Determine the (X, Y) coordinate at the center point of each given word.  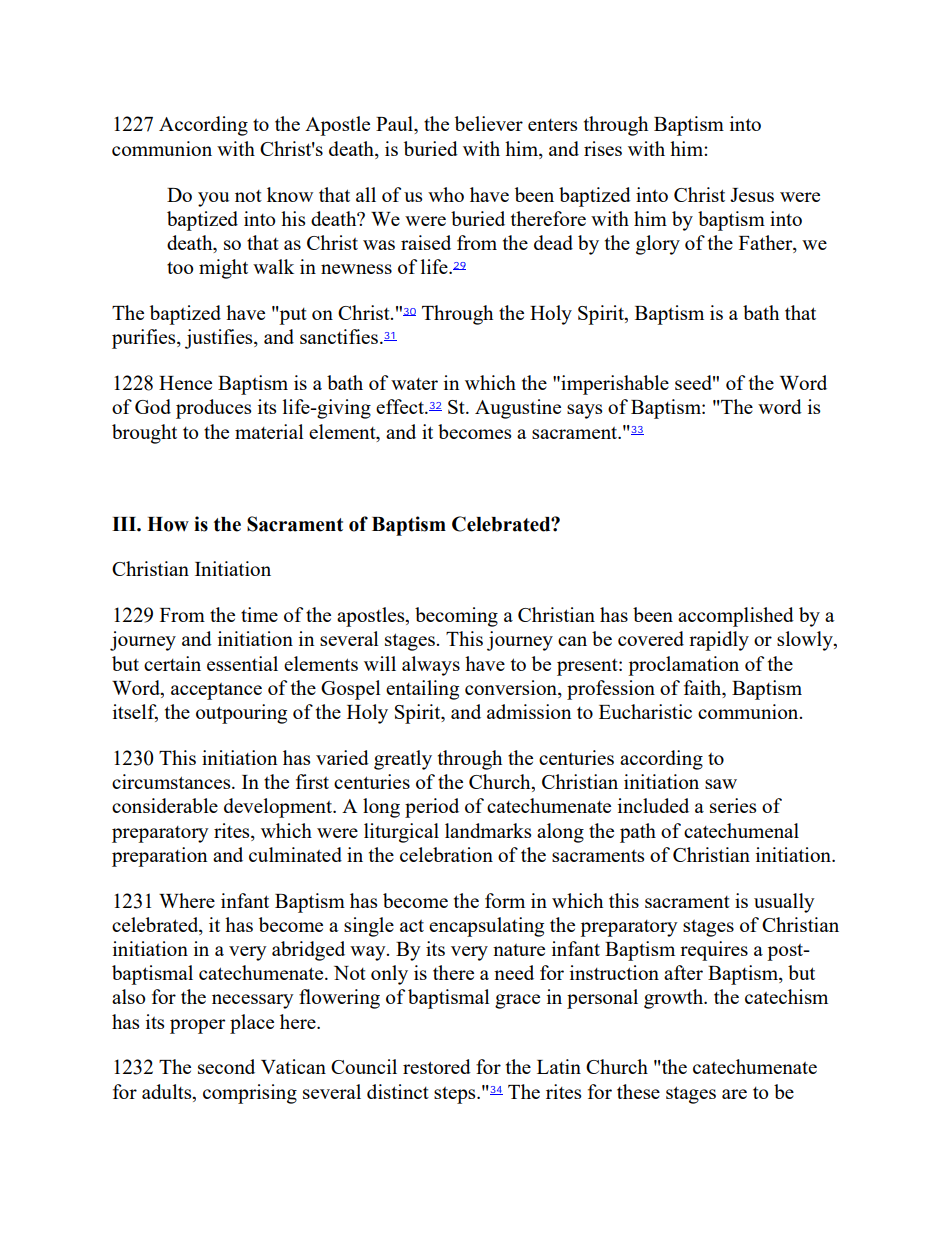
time (259, 614)
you (213, 199)
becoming (456, 617)
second (226, 1066)
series (733, 805)
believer (489, 123)
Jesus (752, 195)
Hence (185, 383)
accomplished (736, 617)
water (414, 384)
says (584, 411)
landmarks (488, 830)
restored (437, 1066)
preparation (160, 857)
